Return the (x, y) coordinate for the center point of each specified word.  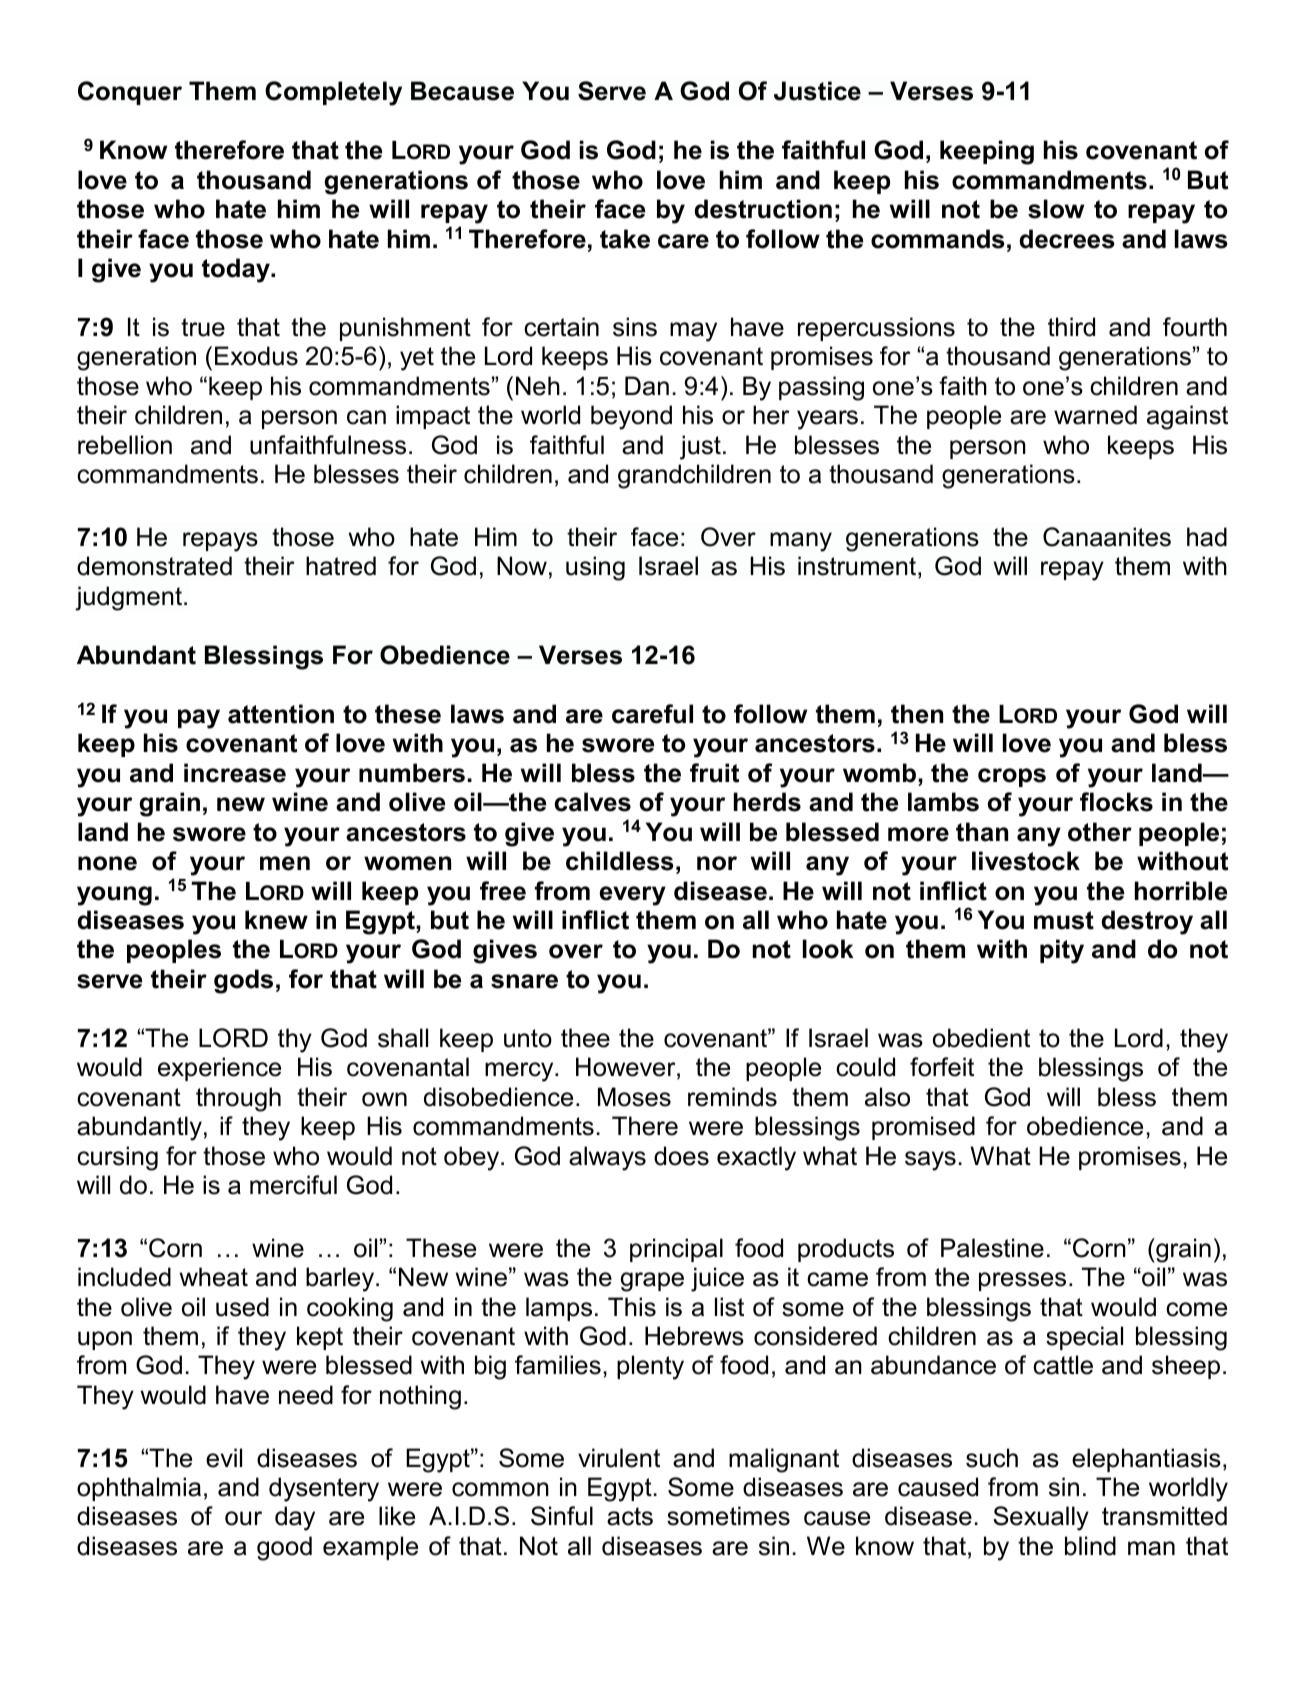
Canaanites (1107, 537)
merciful (293, 1185)
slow (1056, 209)
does (681, 1156)
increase (235, 773)
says (930, 1161)
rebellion (125, 445)
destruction (763, 209)
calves (593, 802)
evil (224, 1458)
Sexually (1041, 1518)
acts (630, 1516)
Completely (333, 93)
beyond (631, 417)
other (1100, 832)
